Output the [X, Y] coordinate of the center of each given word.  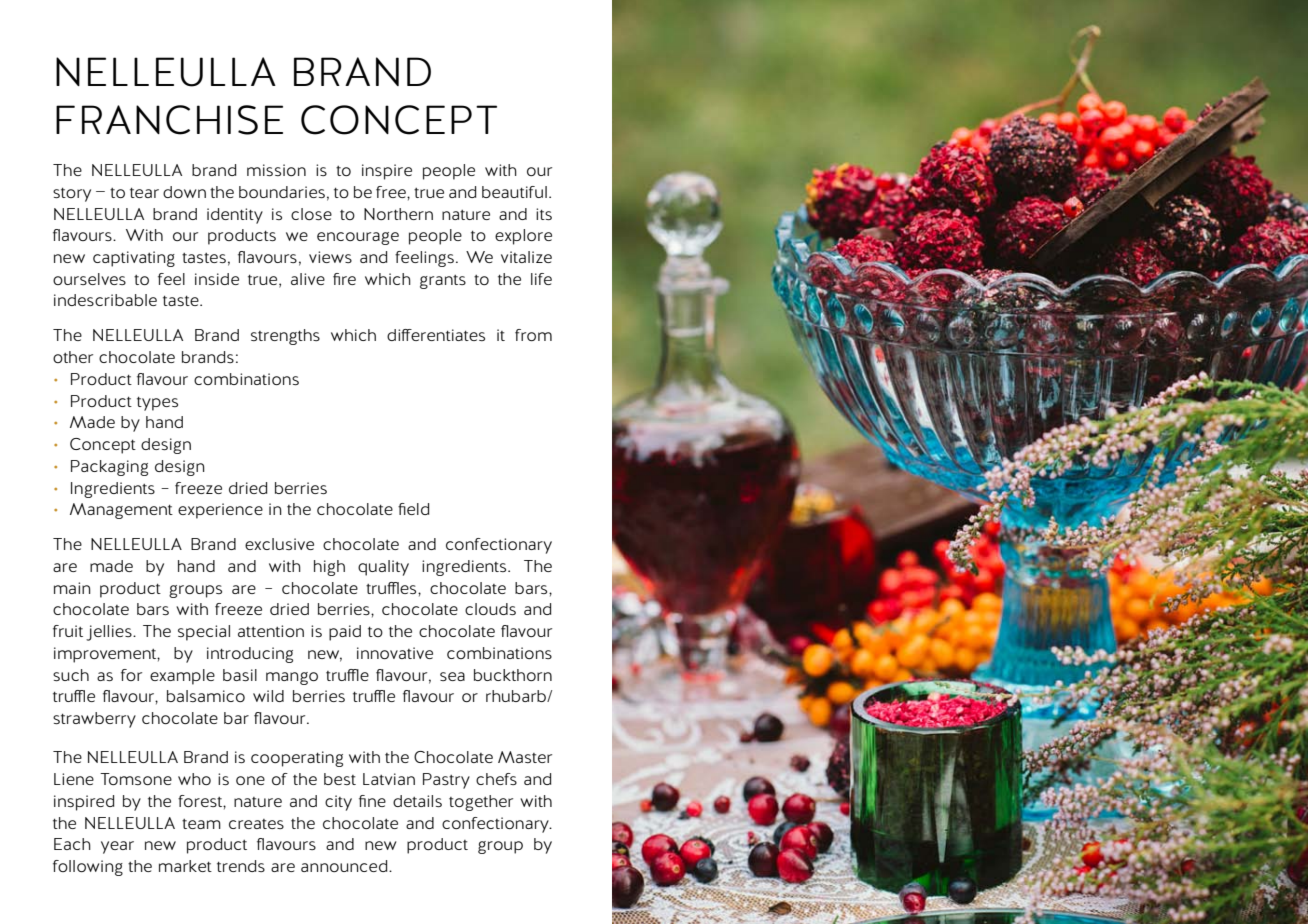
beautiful [514, 192]
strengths [285, 337]
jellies [110, 633]
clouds [490, 609]
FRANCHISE [169, 120]
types [157, 403]
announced [345, 866]
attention [271, 631]
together [481, 803]
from [533, 335]
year [117, 847]
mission [276, 170]
